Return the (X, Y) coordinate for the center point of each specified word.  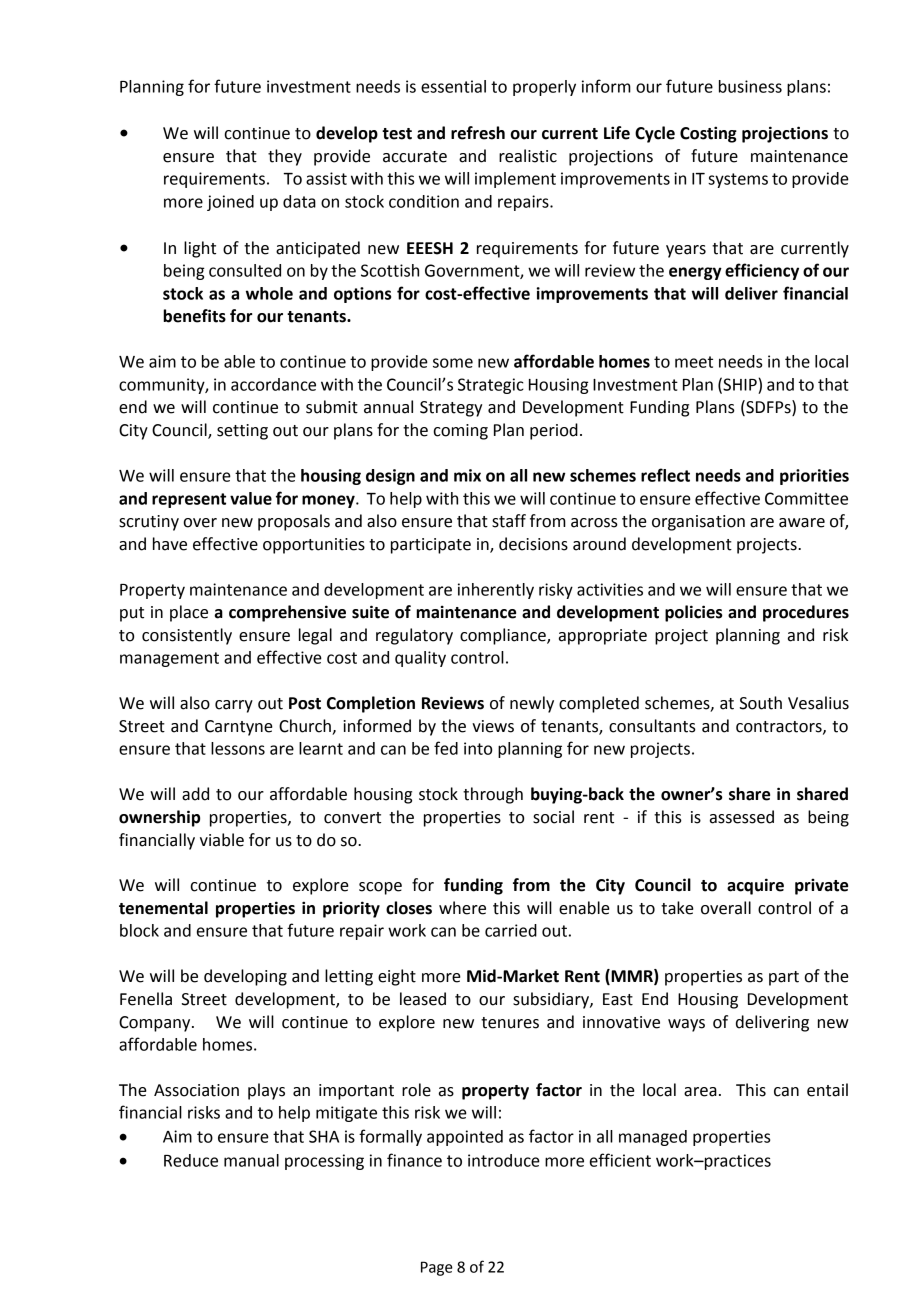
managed (653, 1138)
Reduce (191, 1160)
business (750, 86)
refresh (478, 133)
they (285, 157)
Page (437, 1268)
